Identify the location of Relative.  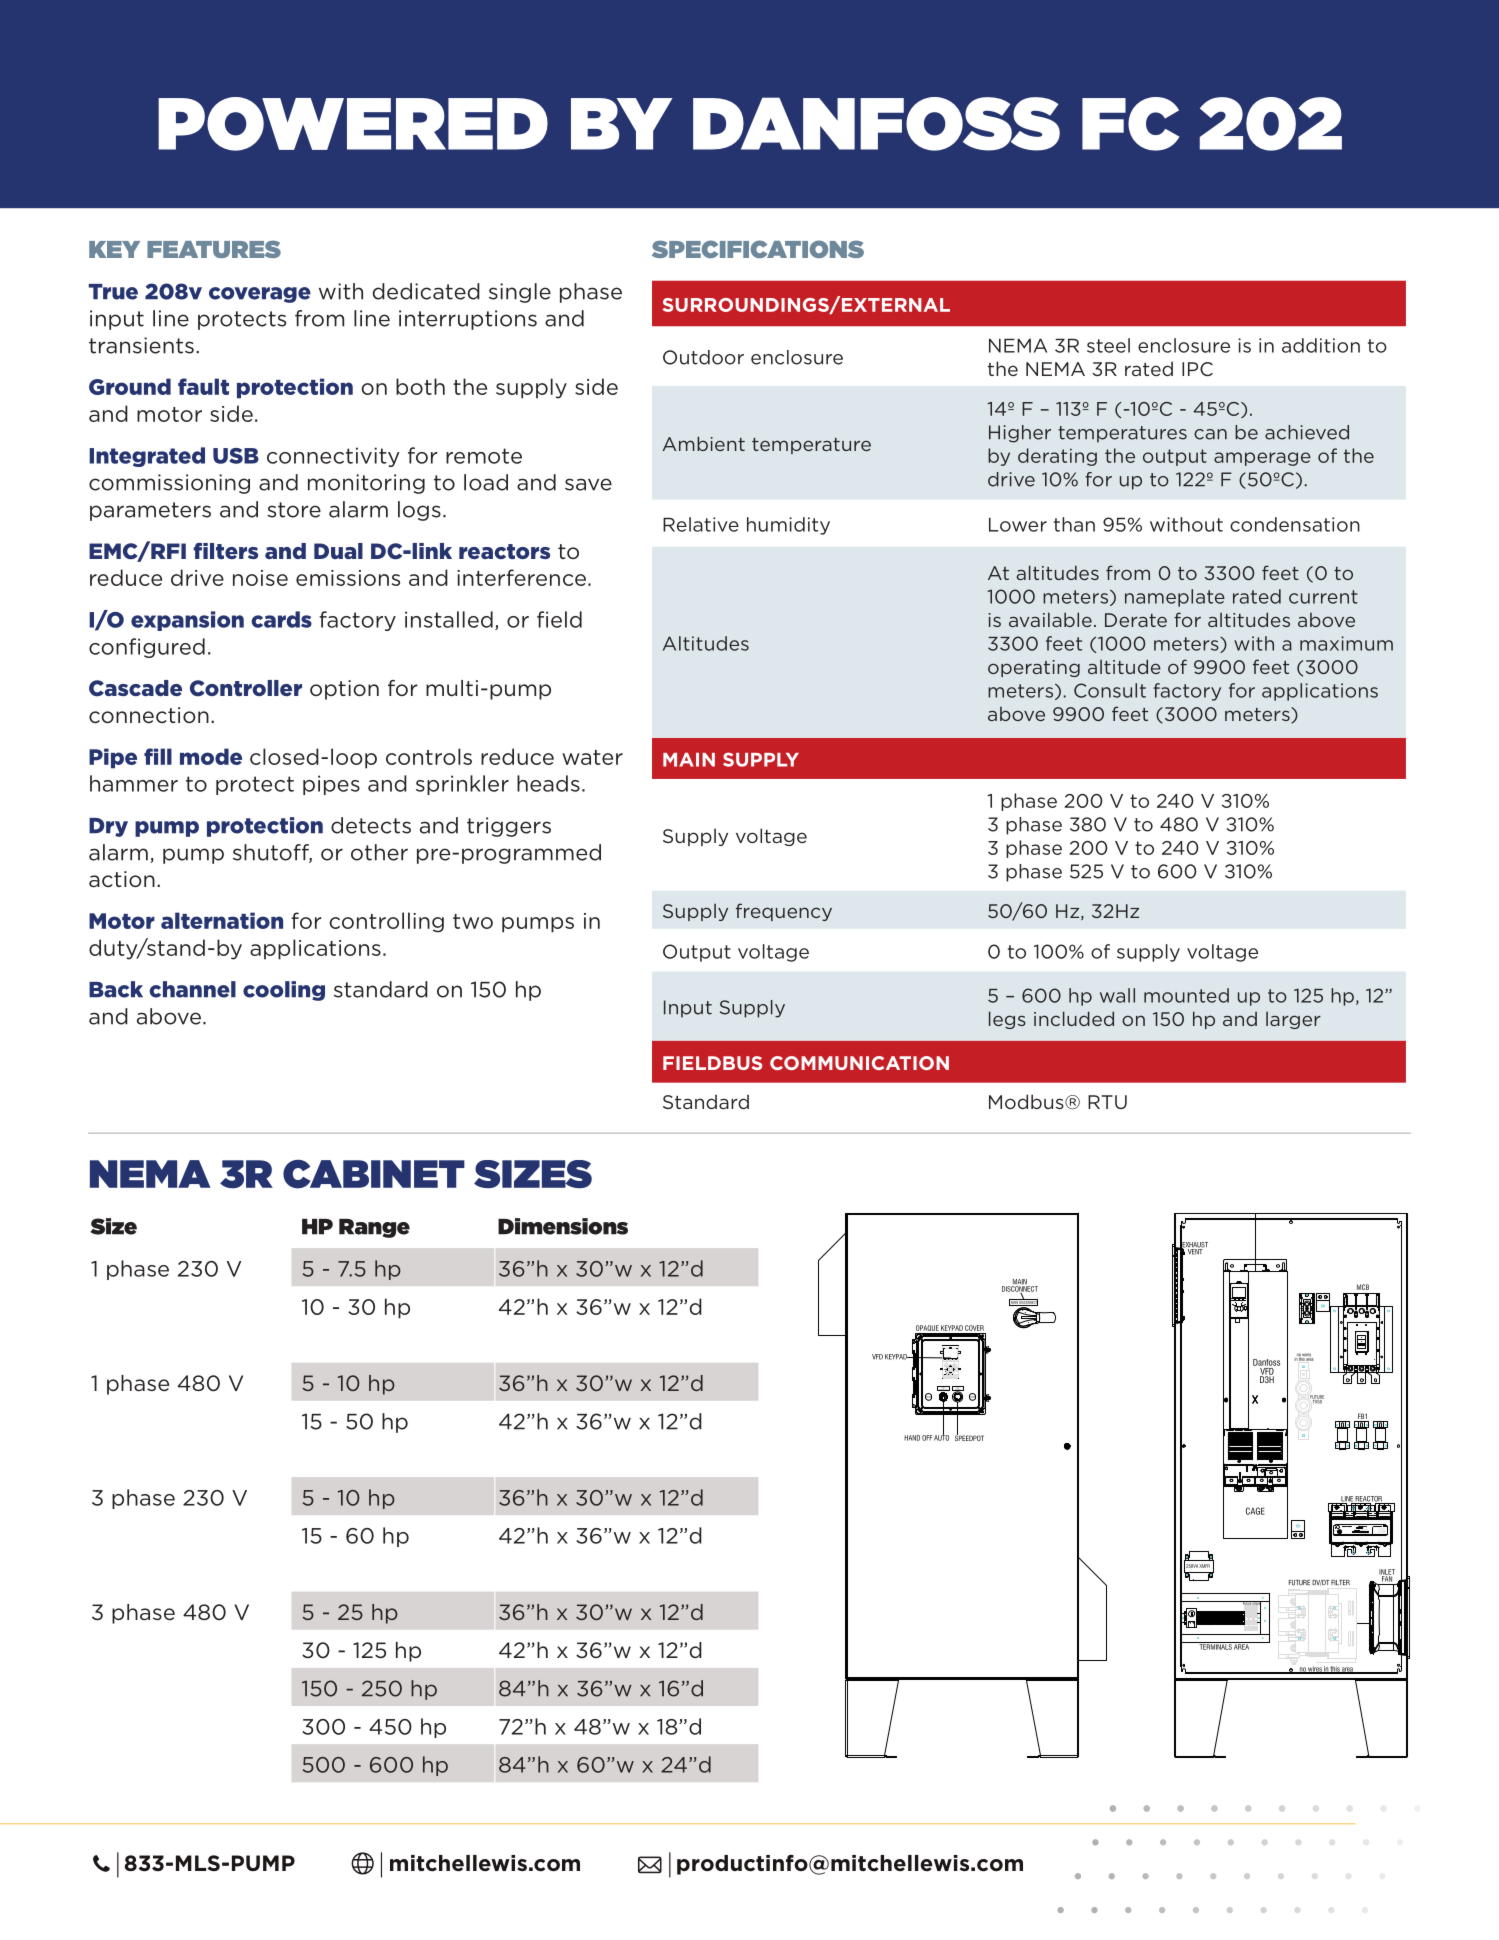
(701, 524).
